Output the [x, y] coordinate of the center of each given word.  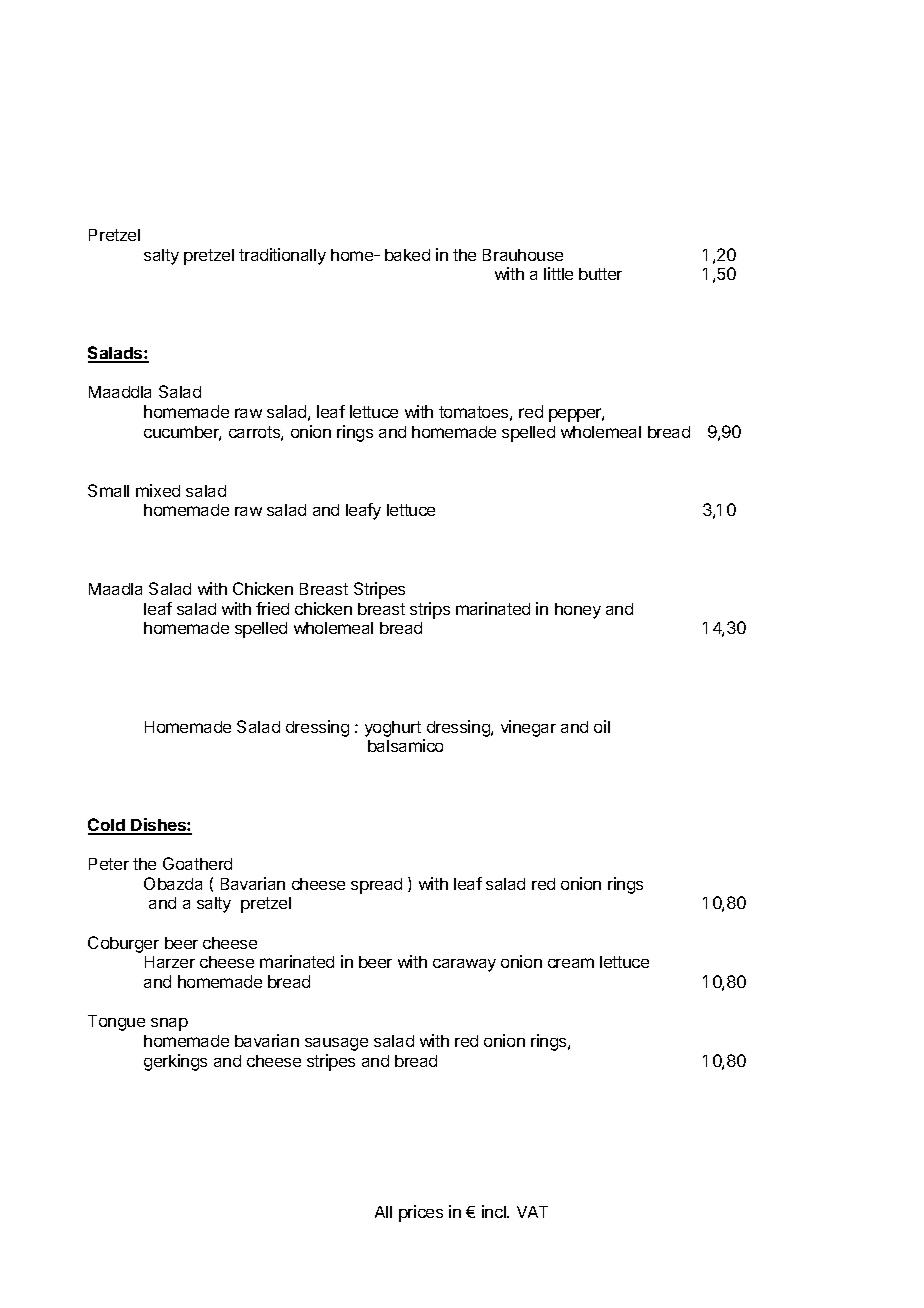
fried [272, 608]
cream [571, 963]
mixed [158, 490]
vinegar [528, 728]
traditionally [282, 256]
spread [376, 886]
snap [169, 1024]
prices [421, 1213]
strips [430, 610]
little [558, 273]
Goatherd [197, 863]
